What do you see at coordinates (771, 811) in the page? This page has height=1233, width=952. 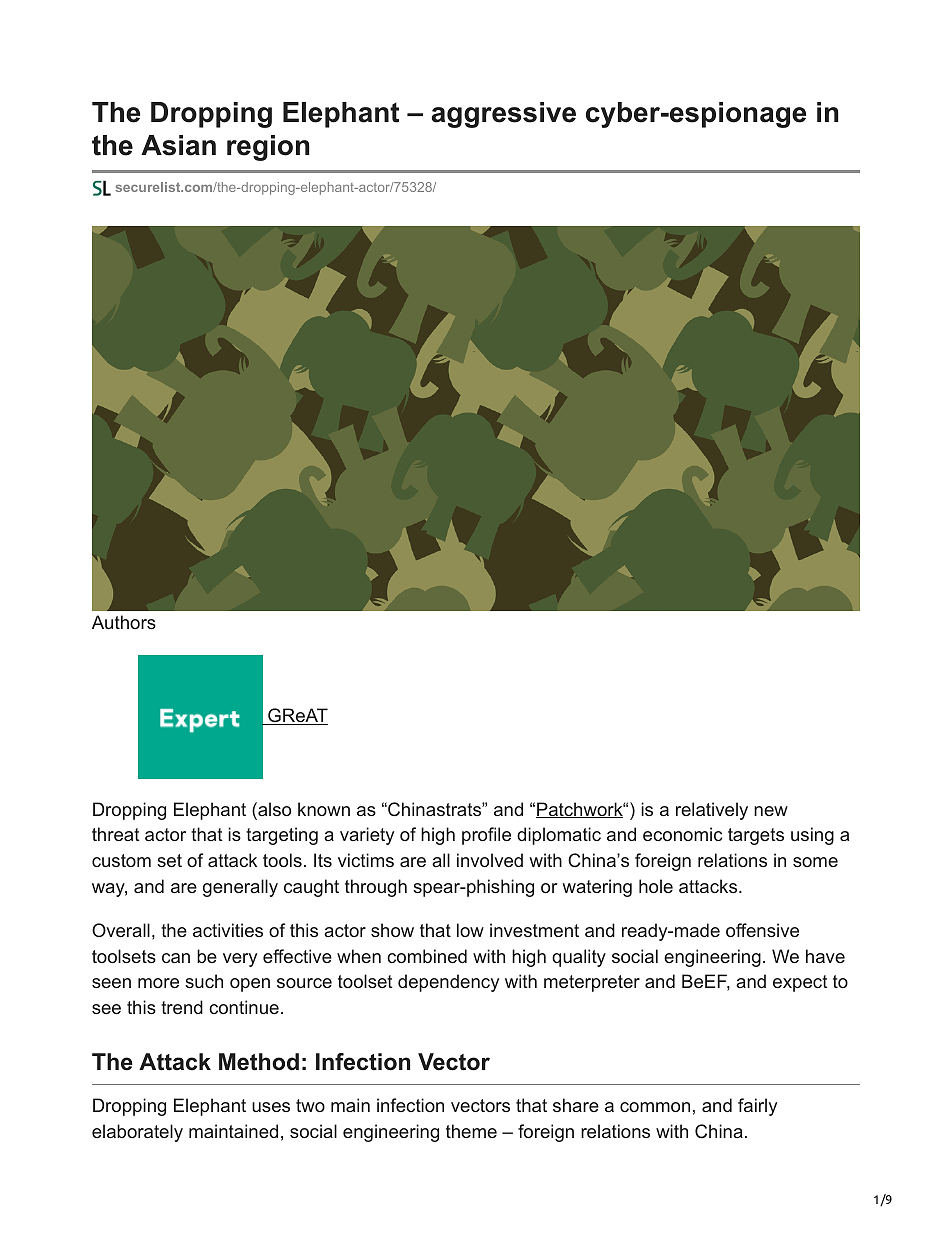 I see `new` at bounding box center [771, 811].
